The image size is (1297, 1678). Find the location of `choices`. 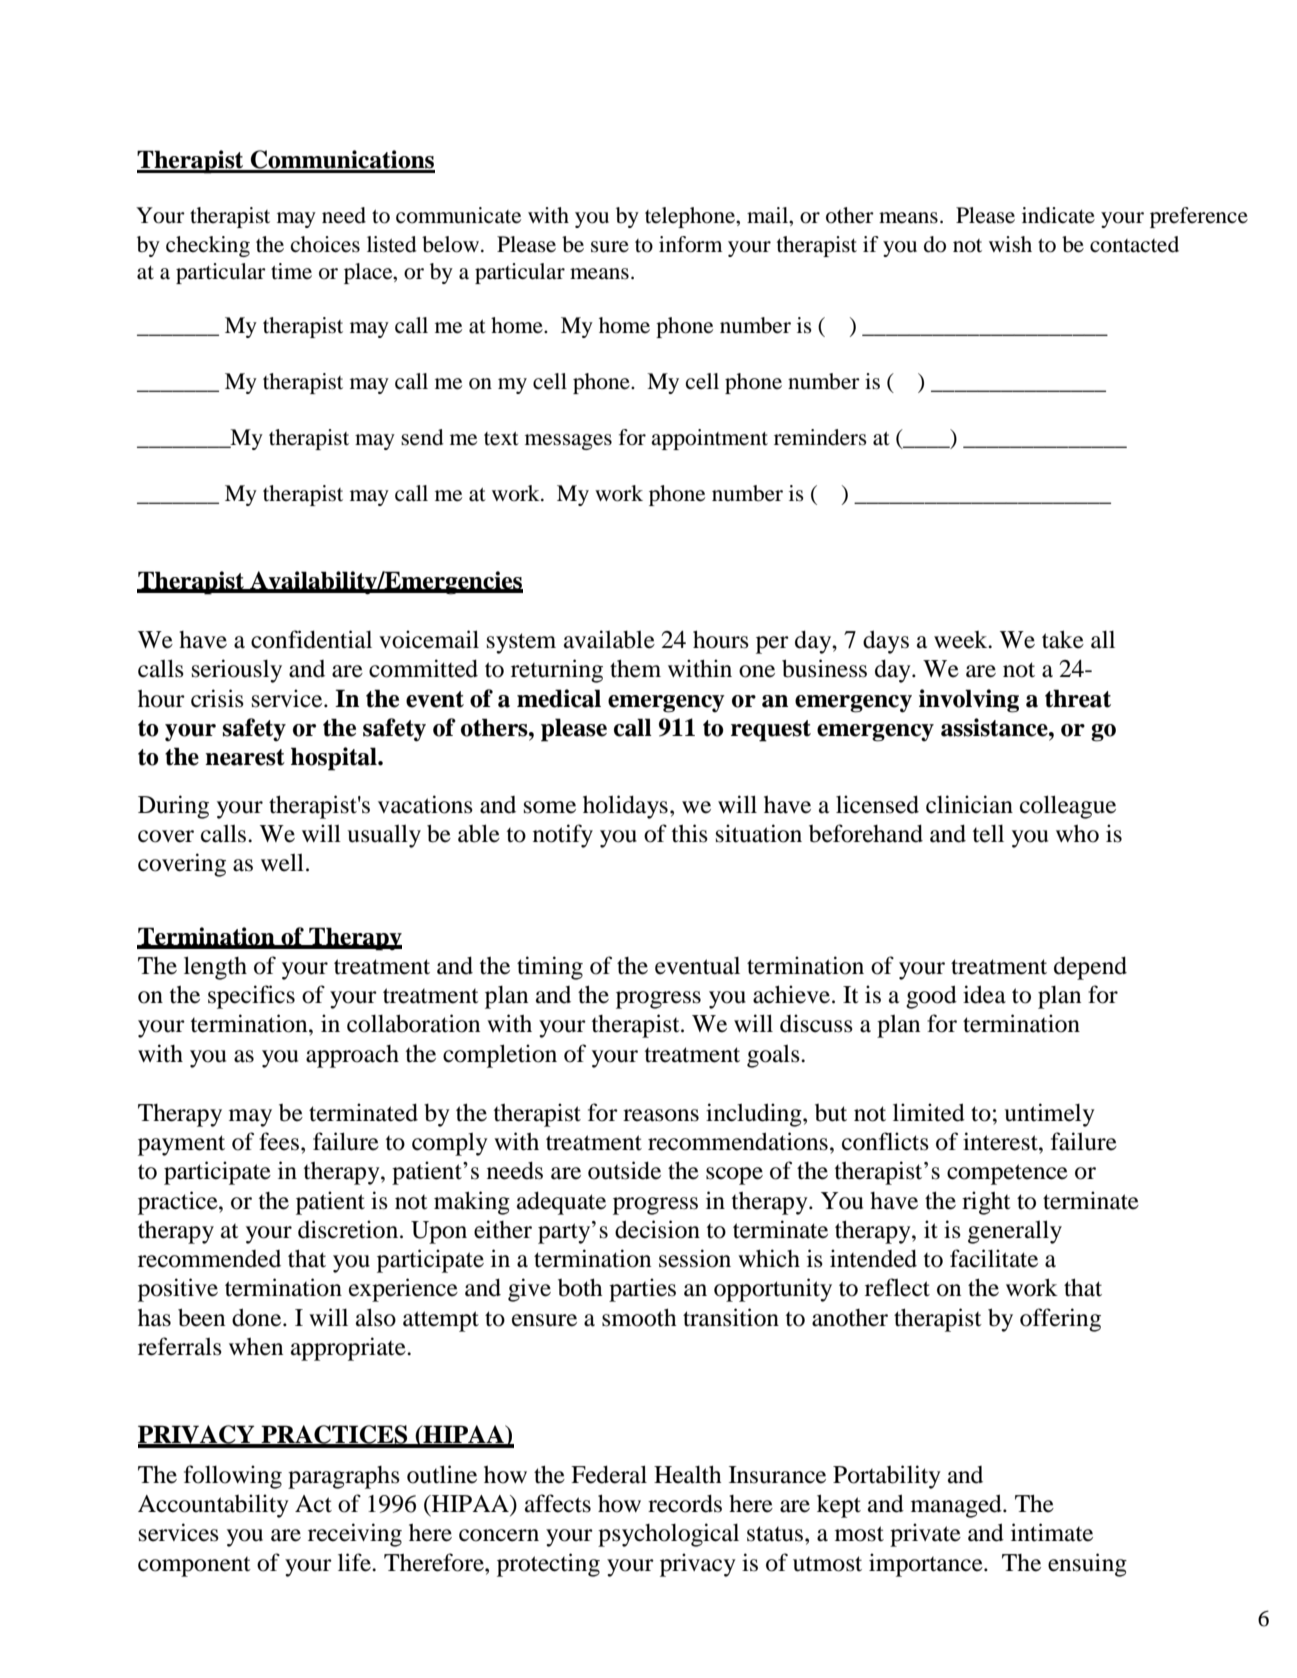

choices is located at coordinates (325, 244).
